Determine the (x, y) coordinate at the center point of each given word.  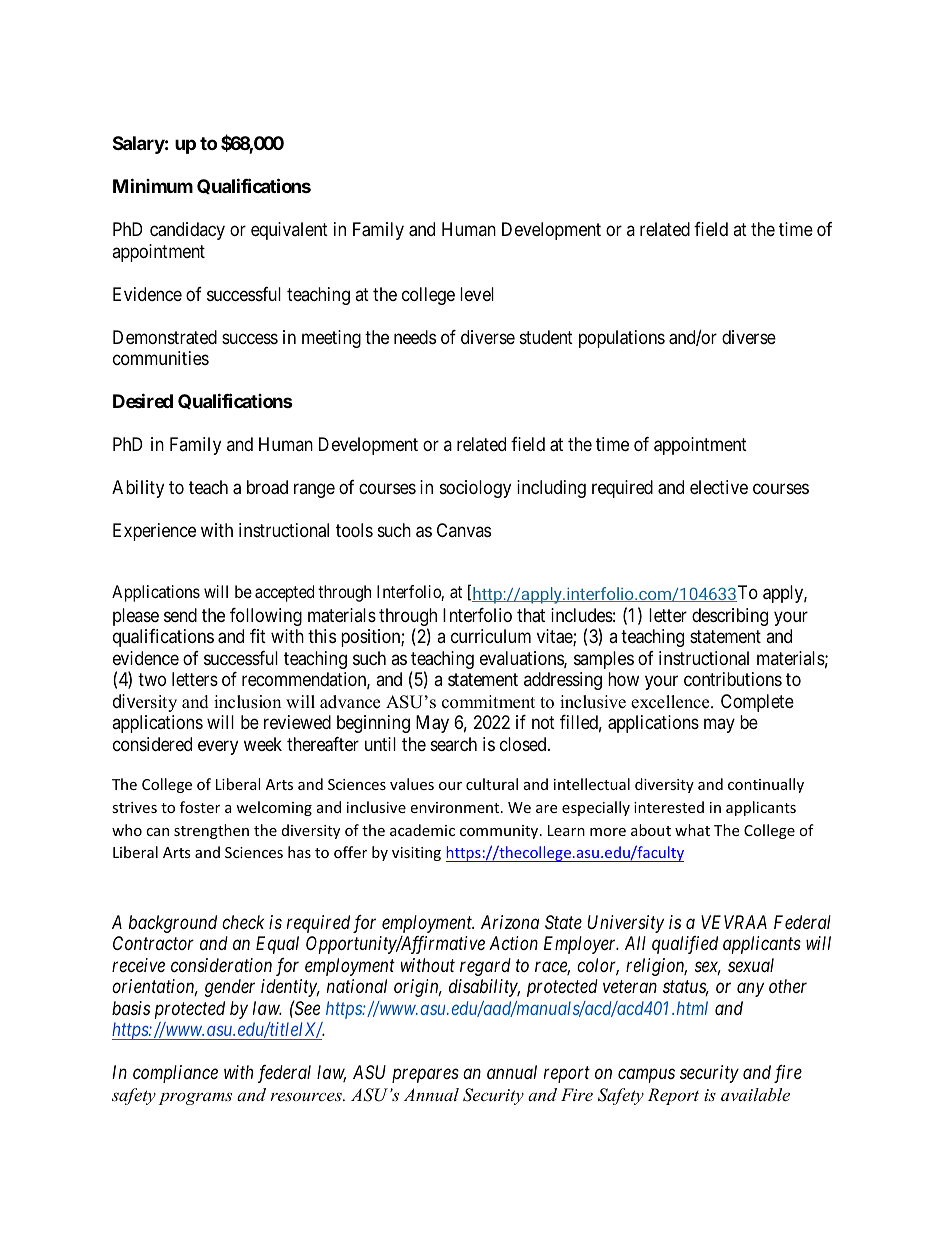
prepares (425, 1076)
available (755, 1094)
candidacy (187, 231)
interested (669, 807)
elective (719, 487)
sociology (475, 489)
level (477, 294)
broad (267, 487)
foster (200, 807)
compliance (175, 1074)
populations (622, 339)
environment (456, 807)
